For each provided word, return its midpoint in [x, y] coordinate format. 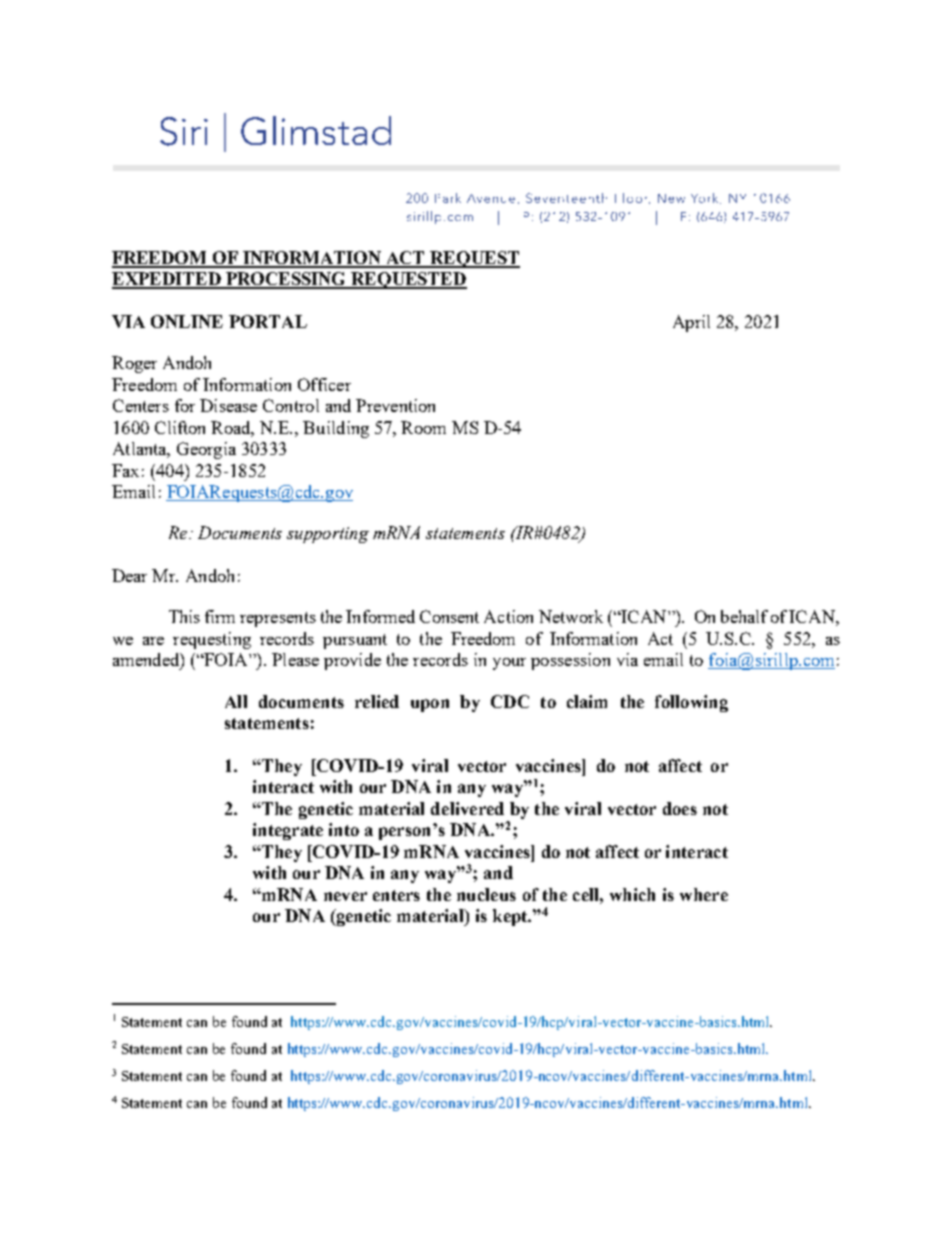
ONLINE [187, 321]
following [691, 703]
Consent [449, 616]
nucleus [486, 894]
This [184, 616]
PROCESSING [286, 280]
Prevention [395, 405]
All [236, 701]
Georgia [206, 450]
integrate [288, 831]
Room [423, 427]
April [691, 323]
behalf [744, 616]
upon [430, 705]
